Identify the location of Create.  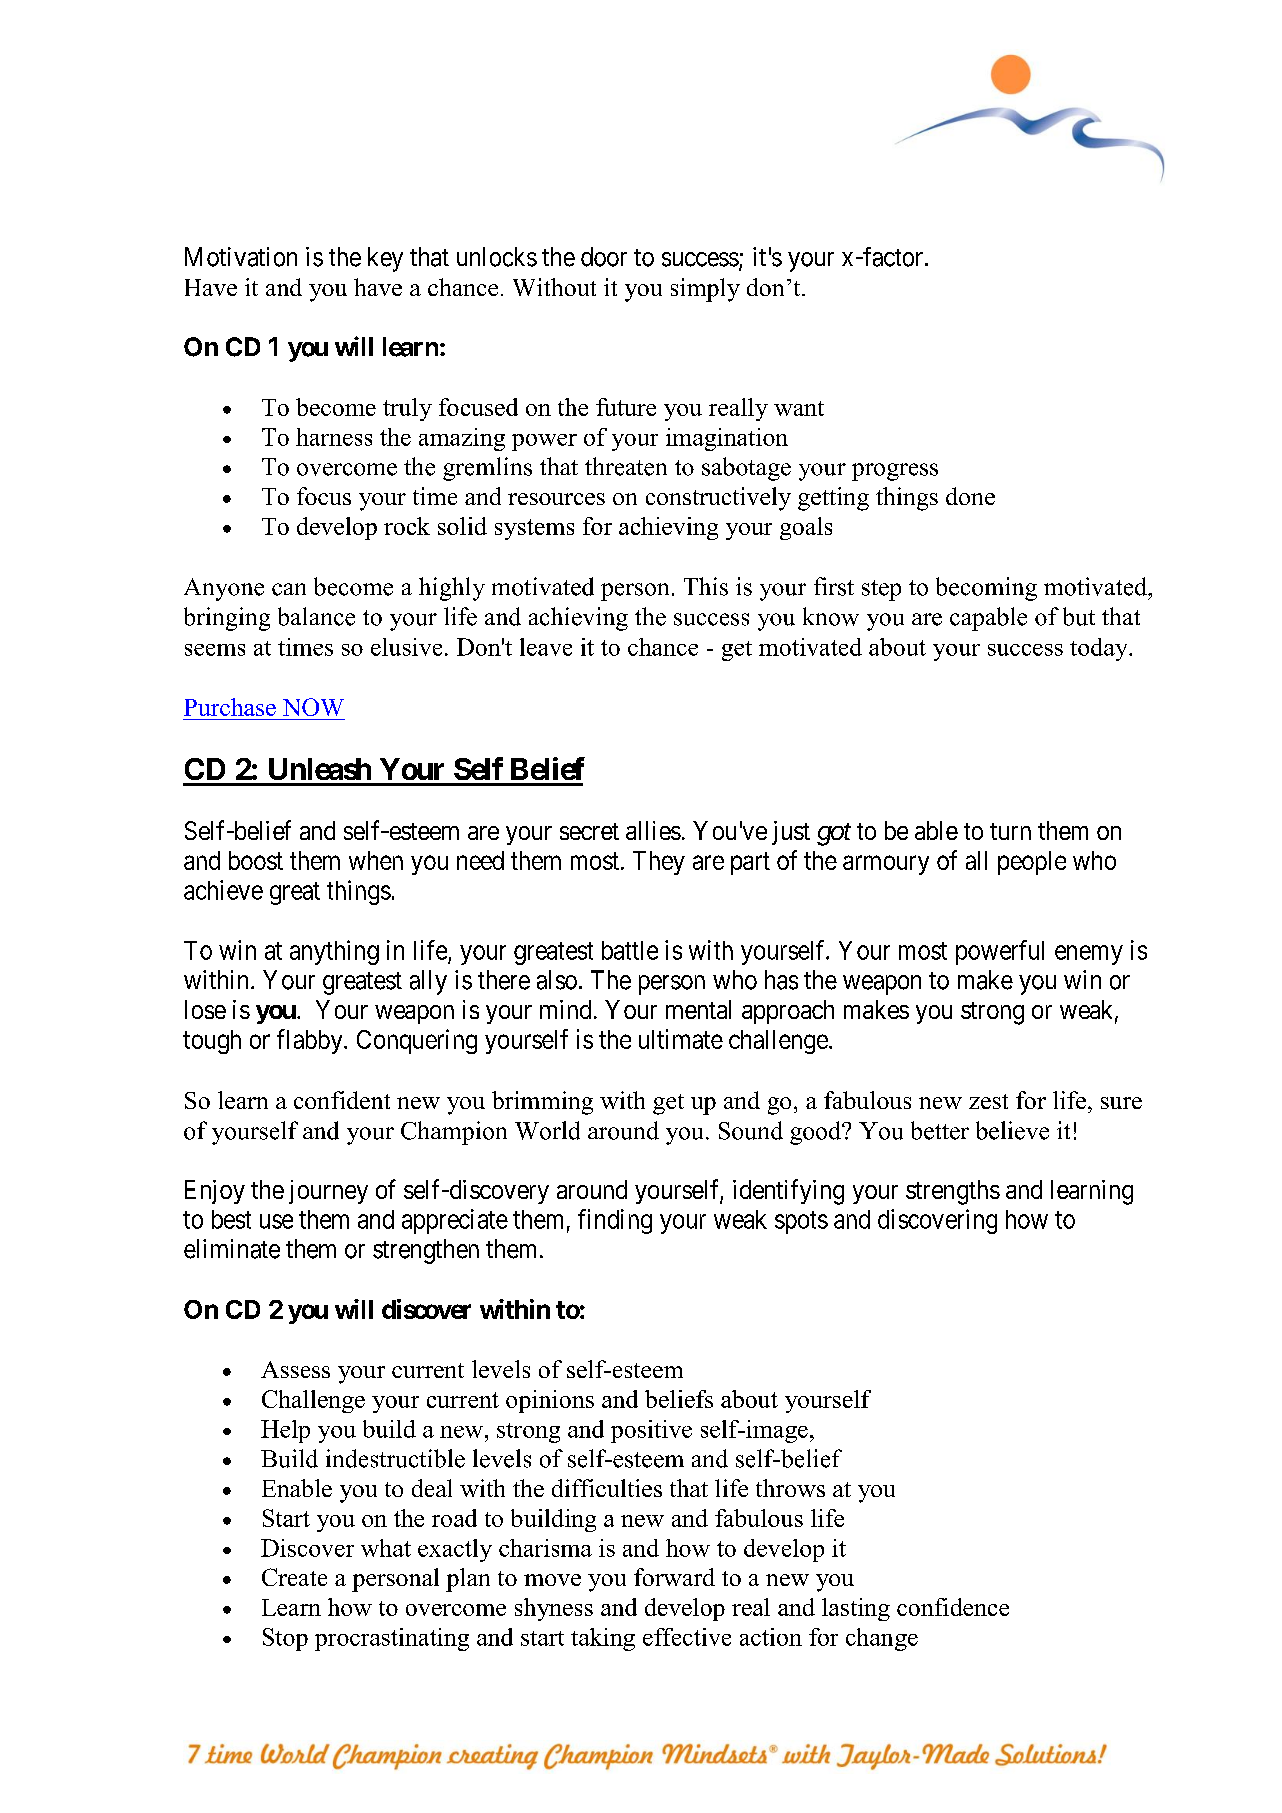
(294, 1577).
